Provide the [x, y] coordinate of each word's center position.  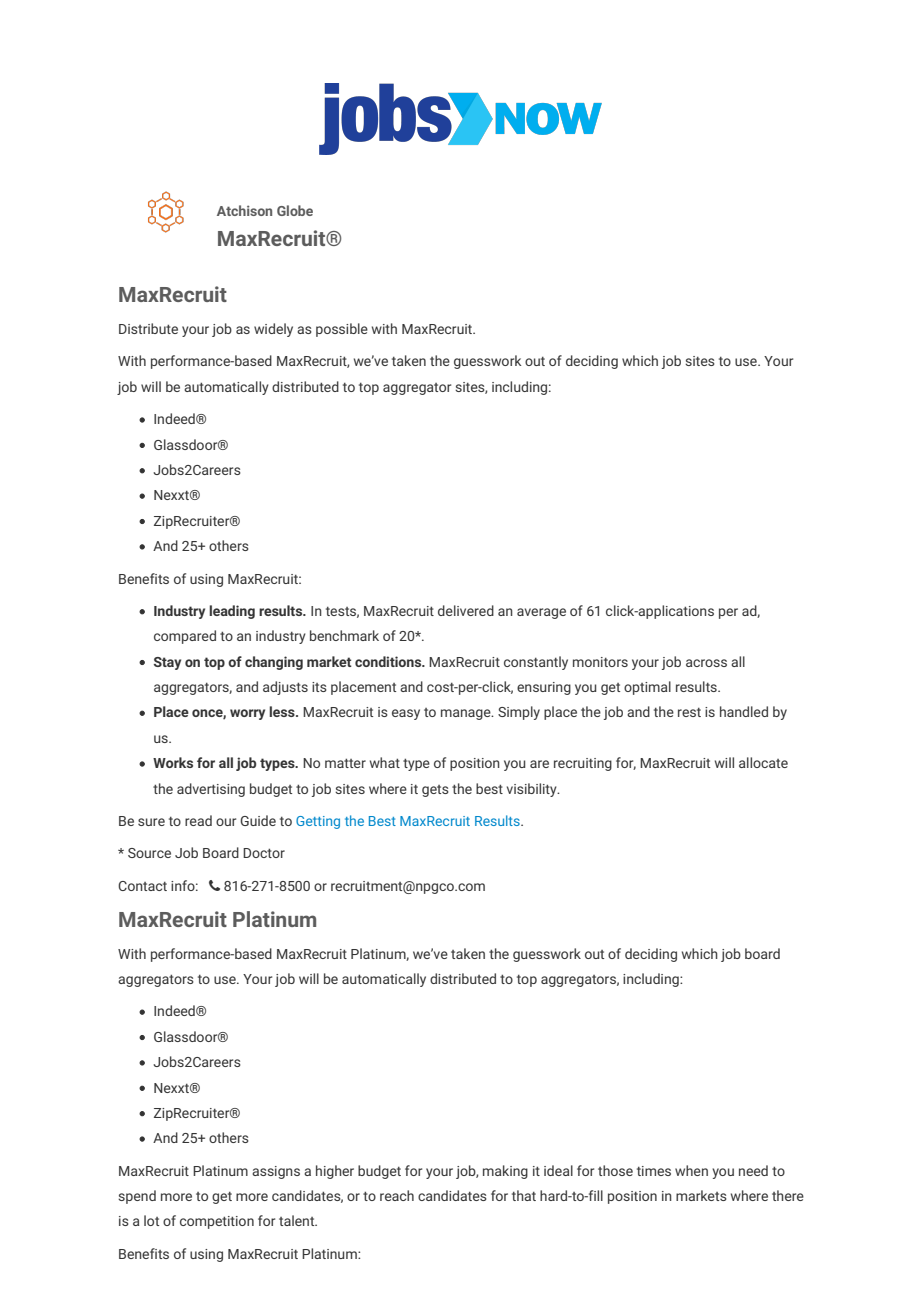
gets [435, 791]
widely [273, 330]
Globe [295, 210]
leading [232, 612]
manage [467, 714]
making [505, 1172]
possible [342, 330]
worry [247, 714]
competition [217, 1222]
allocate [763, 762]
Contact [142, 886]
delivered [466, 610]
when [691, 1170]
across [706, 663]
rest [689, 712]
